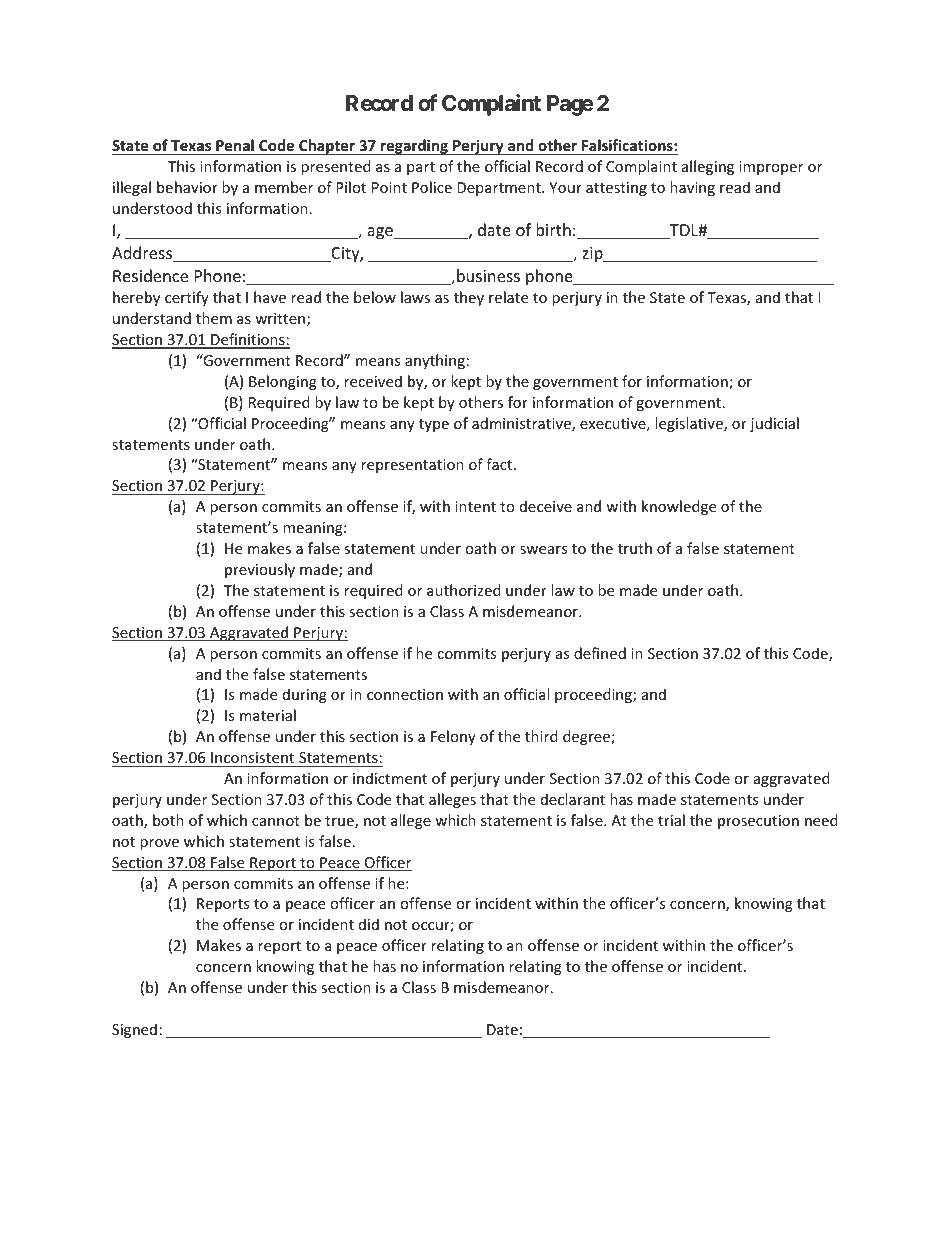  Describe the element at coordinates (134, 1030) in the document. I see `Signed` at that location.
